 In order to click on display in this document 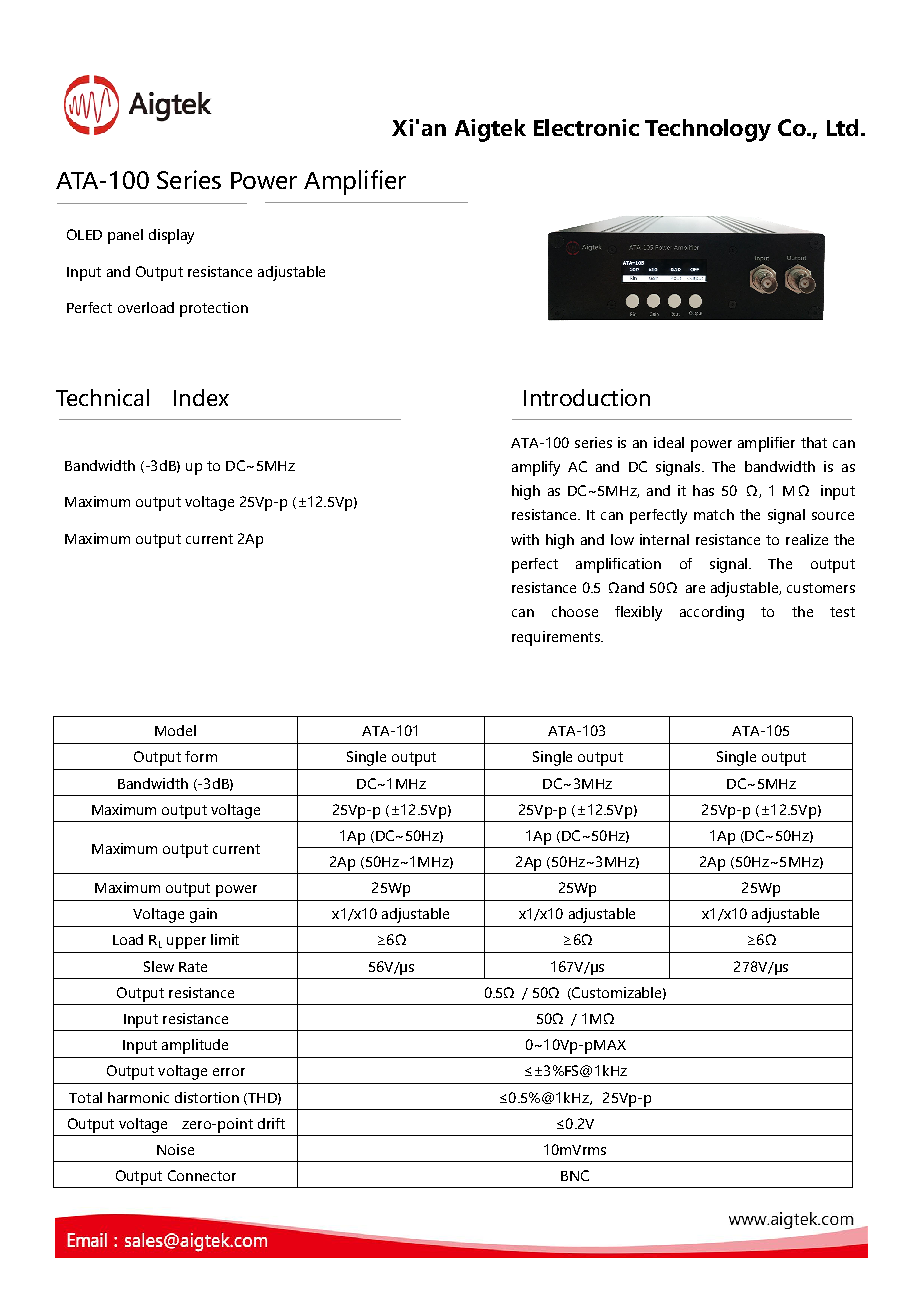, I will do `click(171, 236)`.
